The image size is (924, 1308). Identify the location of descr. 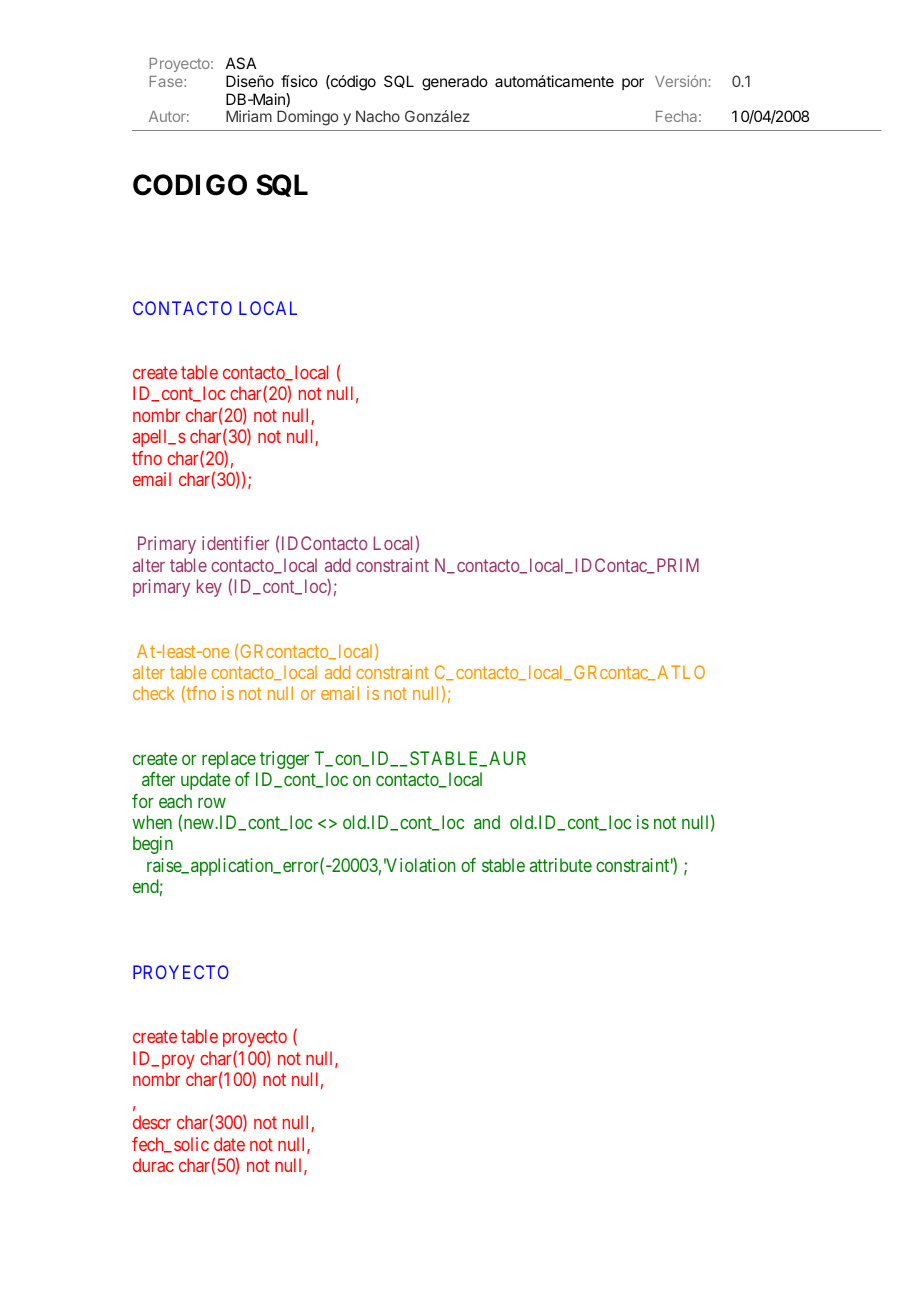
(152, 1122).
